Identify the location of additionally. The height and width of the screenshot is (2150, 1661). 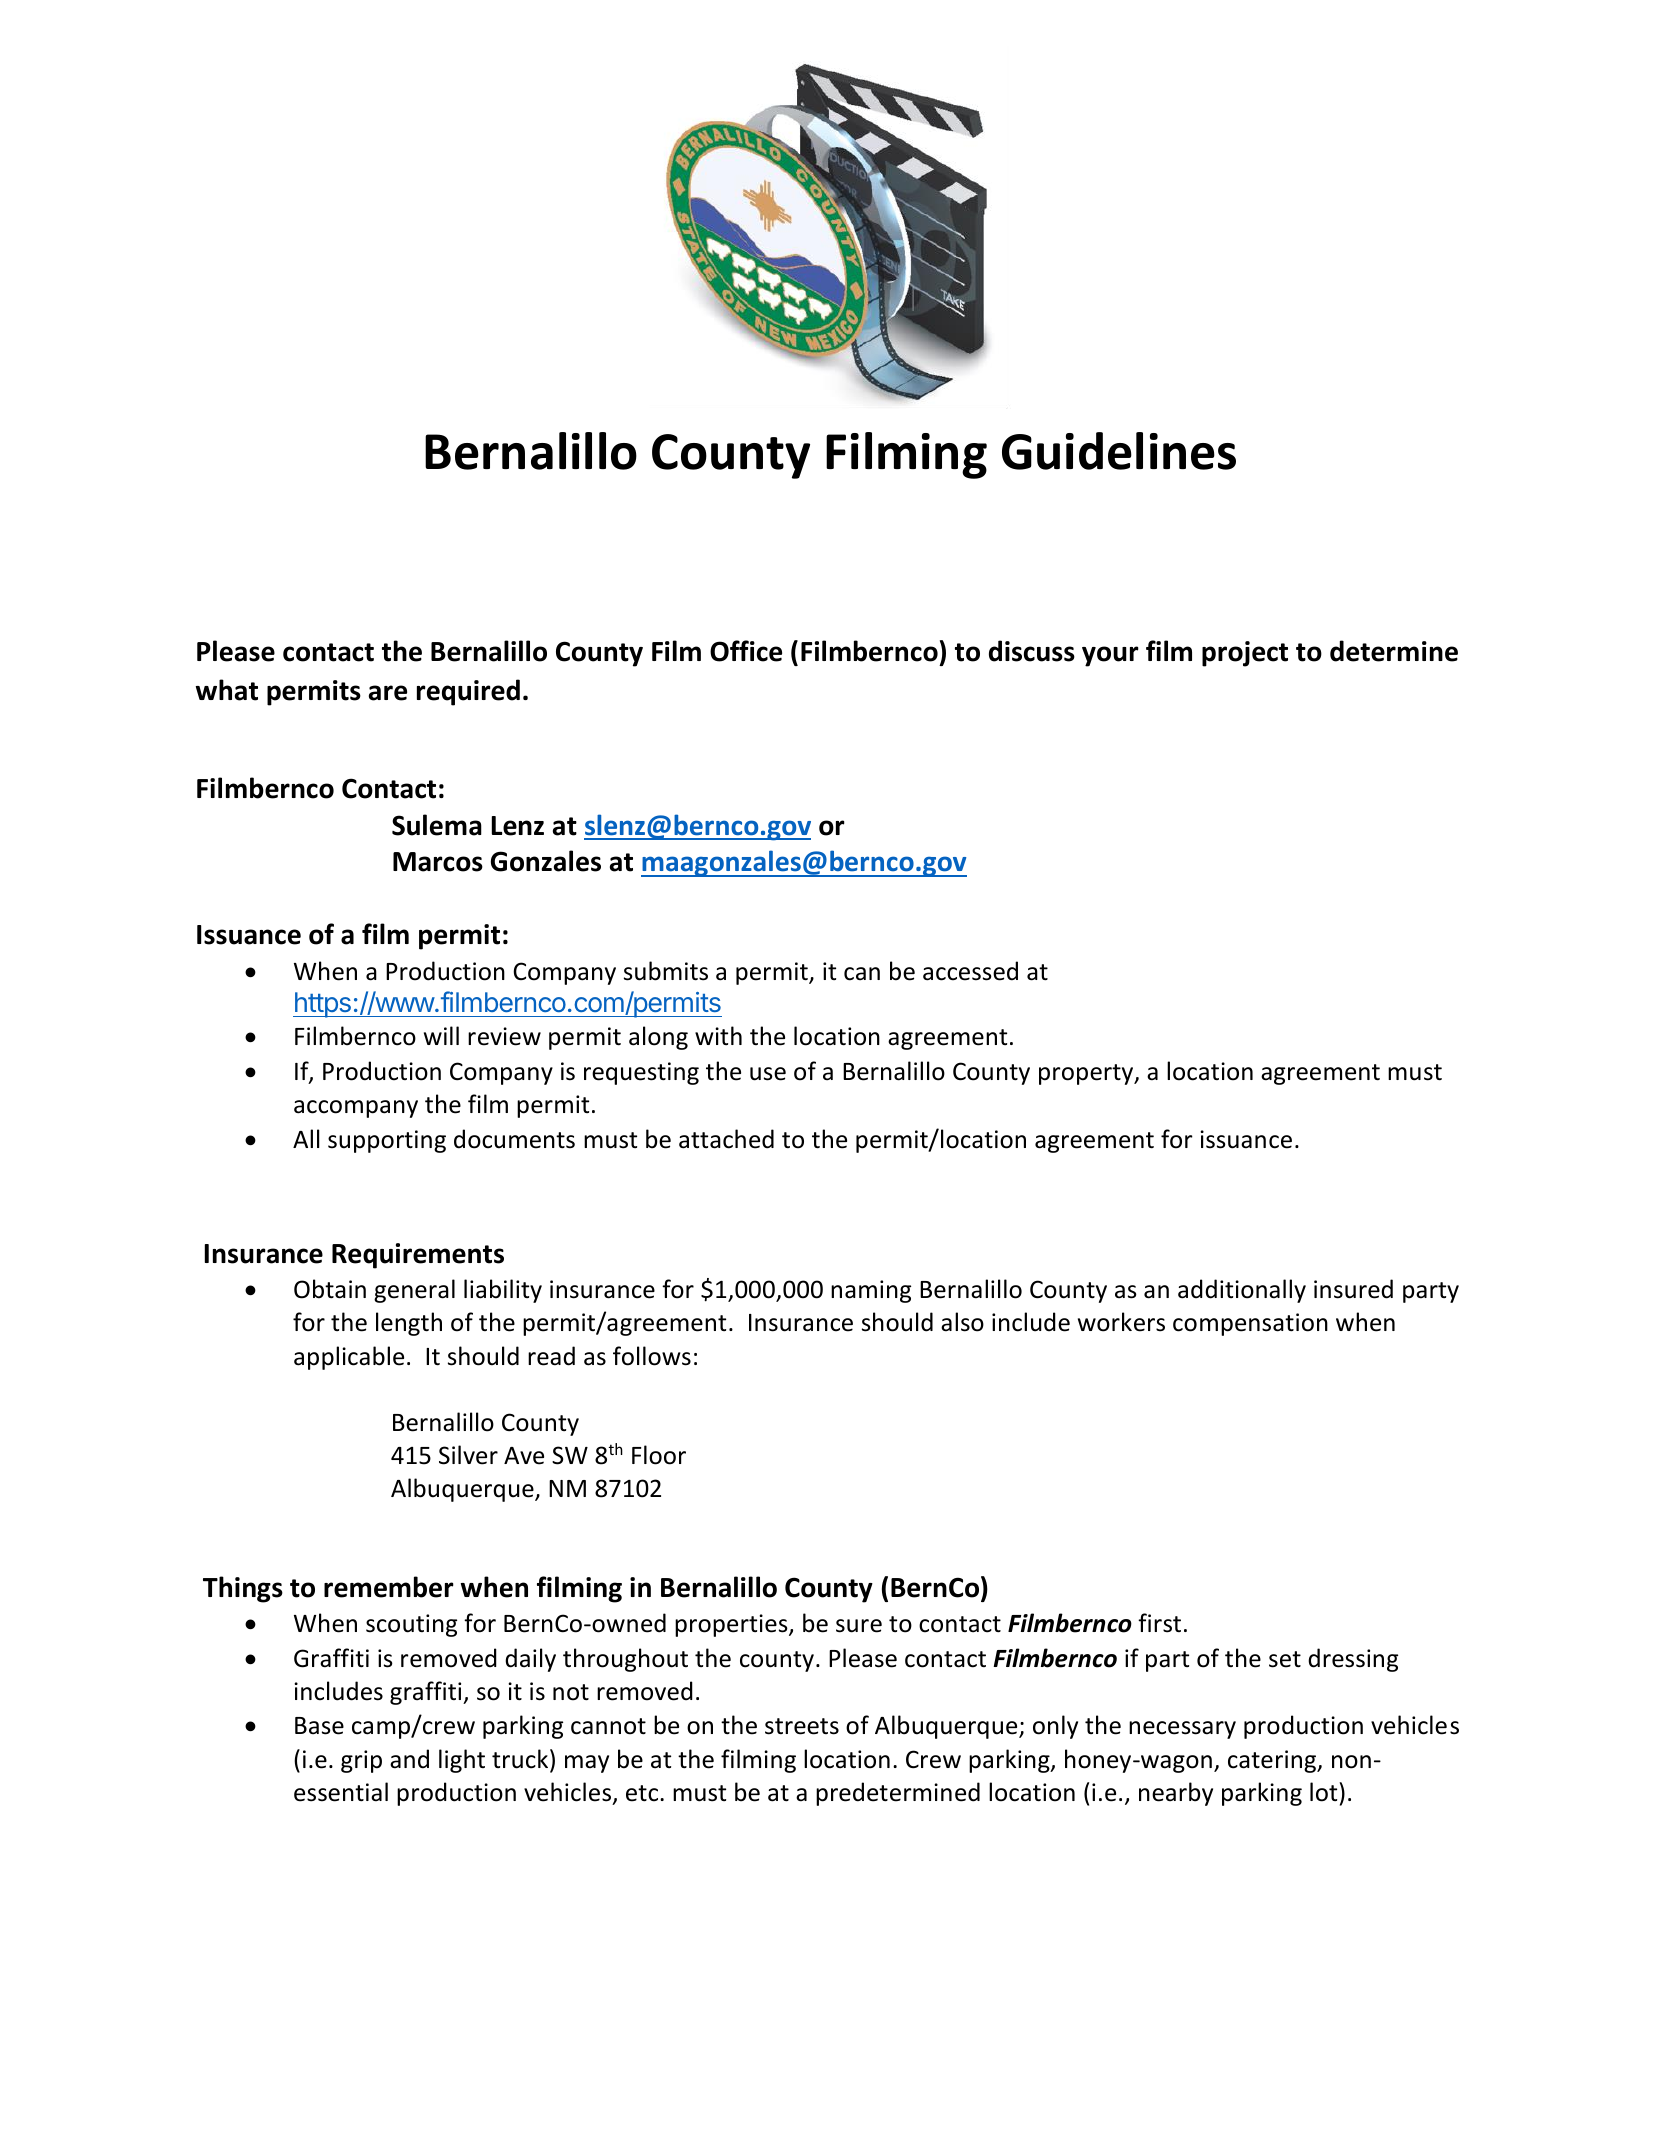
(1242, 1291).
